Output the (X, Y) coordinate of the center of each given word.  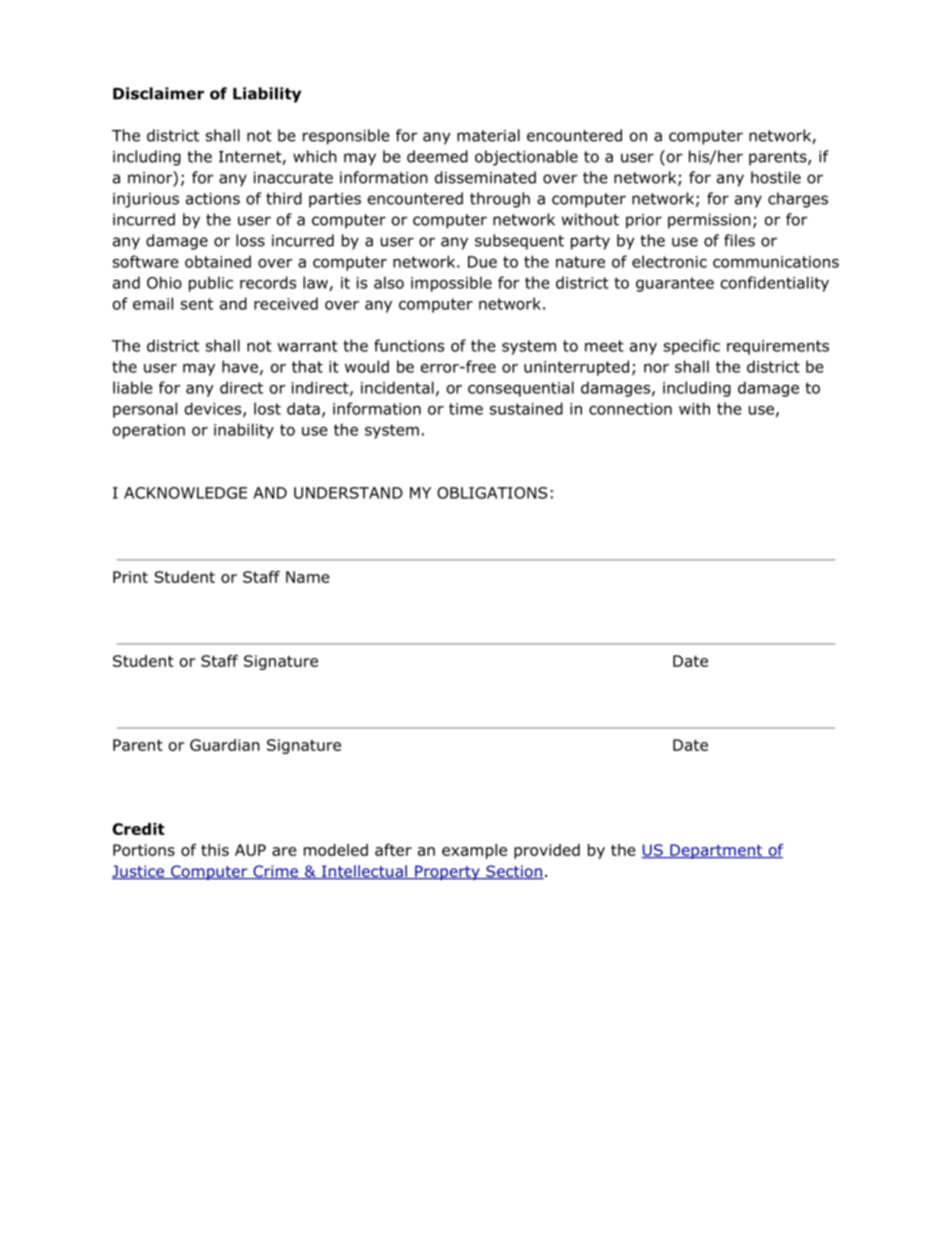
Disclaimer (158, 93)
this (215, 850)
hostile (776, 177)
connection (630, 409)
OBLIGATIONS (492, 493)
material (488, 135)
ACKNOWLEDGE (185, 493)
